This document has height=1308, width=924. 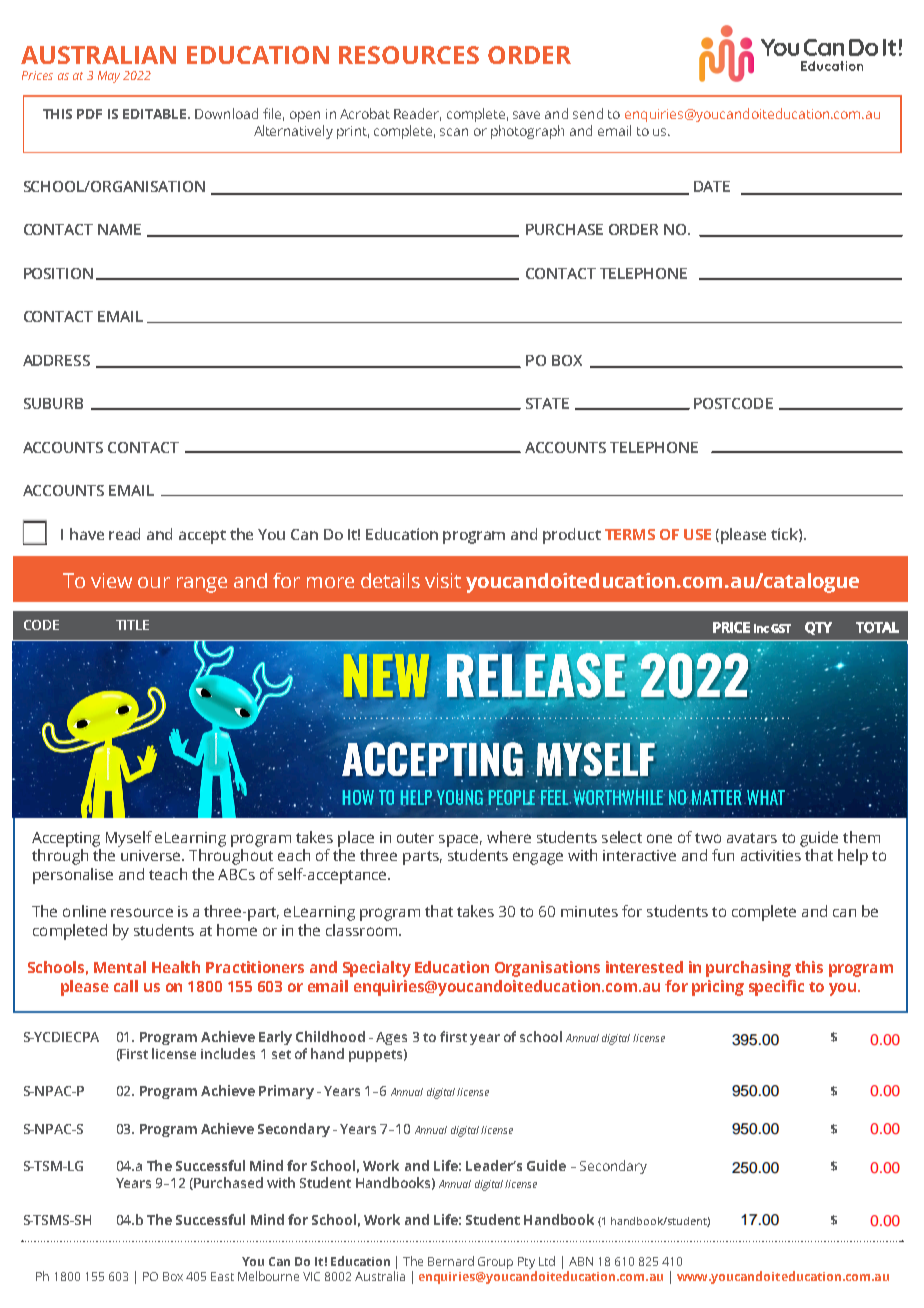 I want to click on have, so click(x=87, y=534).
